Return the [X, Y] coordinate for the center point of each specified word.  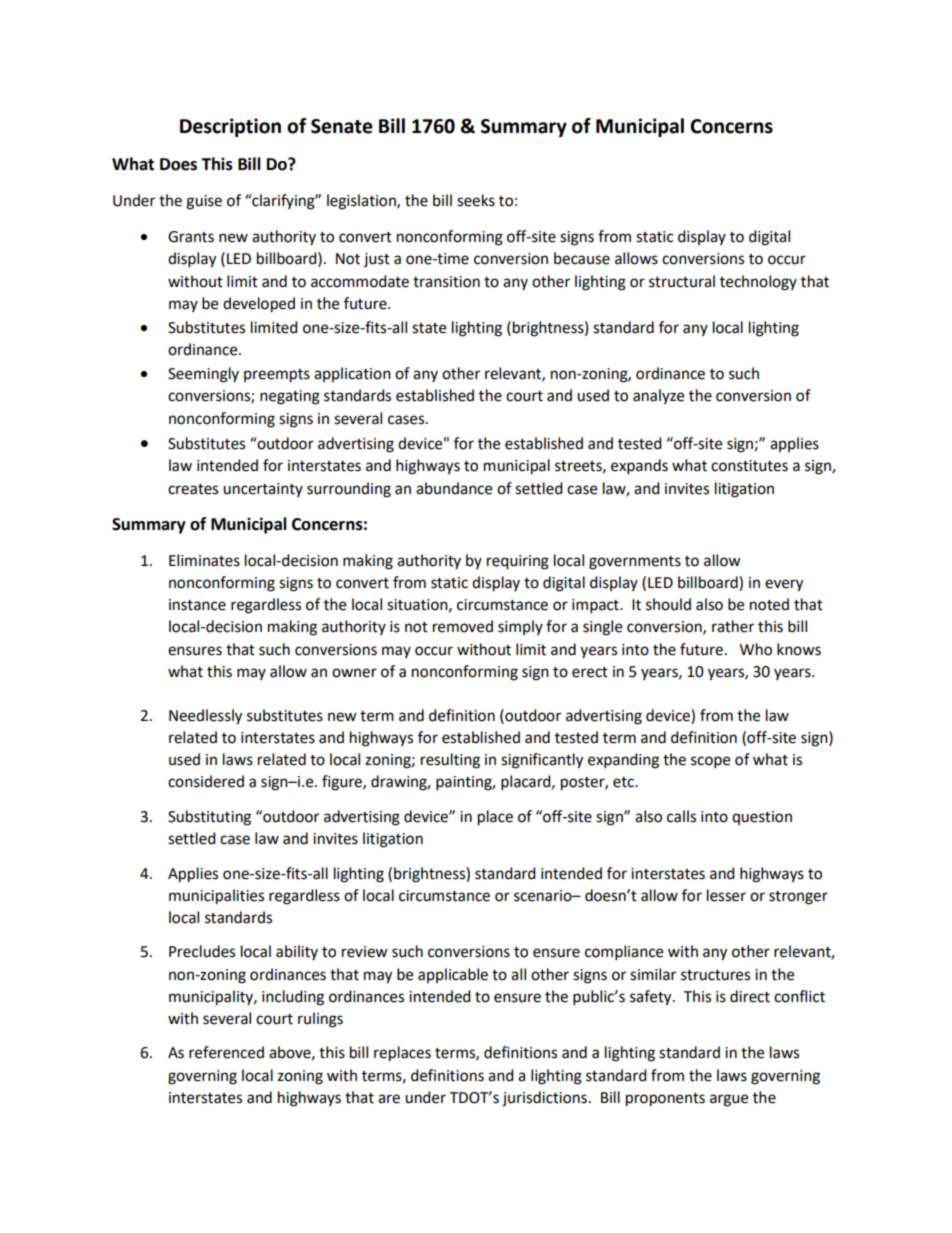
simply [520, 627]
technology [758, 283]
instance [197, 605]
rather [733, 626]
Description [230, 127]
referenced [226, 1052]
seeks [476, 200]
